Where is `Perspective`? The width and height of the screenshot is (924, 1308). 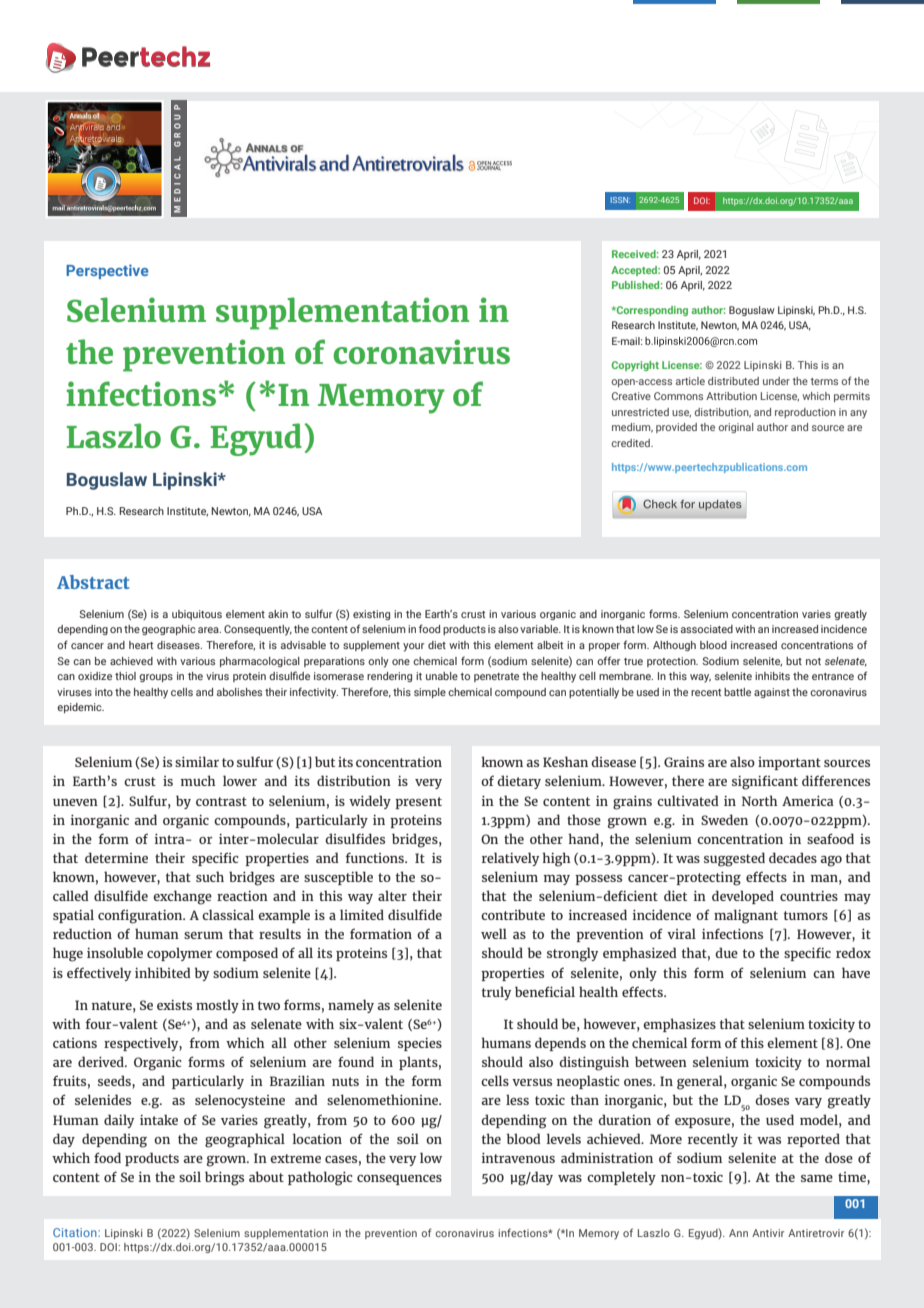
Perspective is located at coordinates (107, 271).
